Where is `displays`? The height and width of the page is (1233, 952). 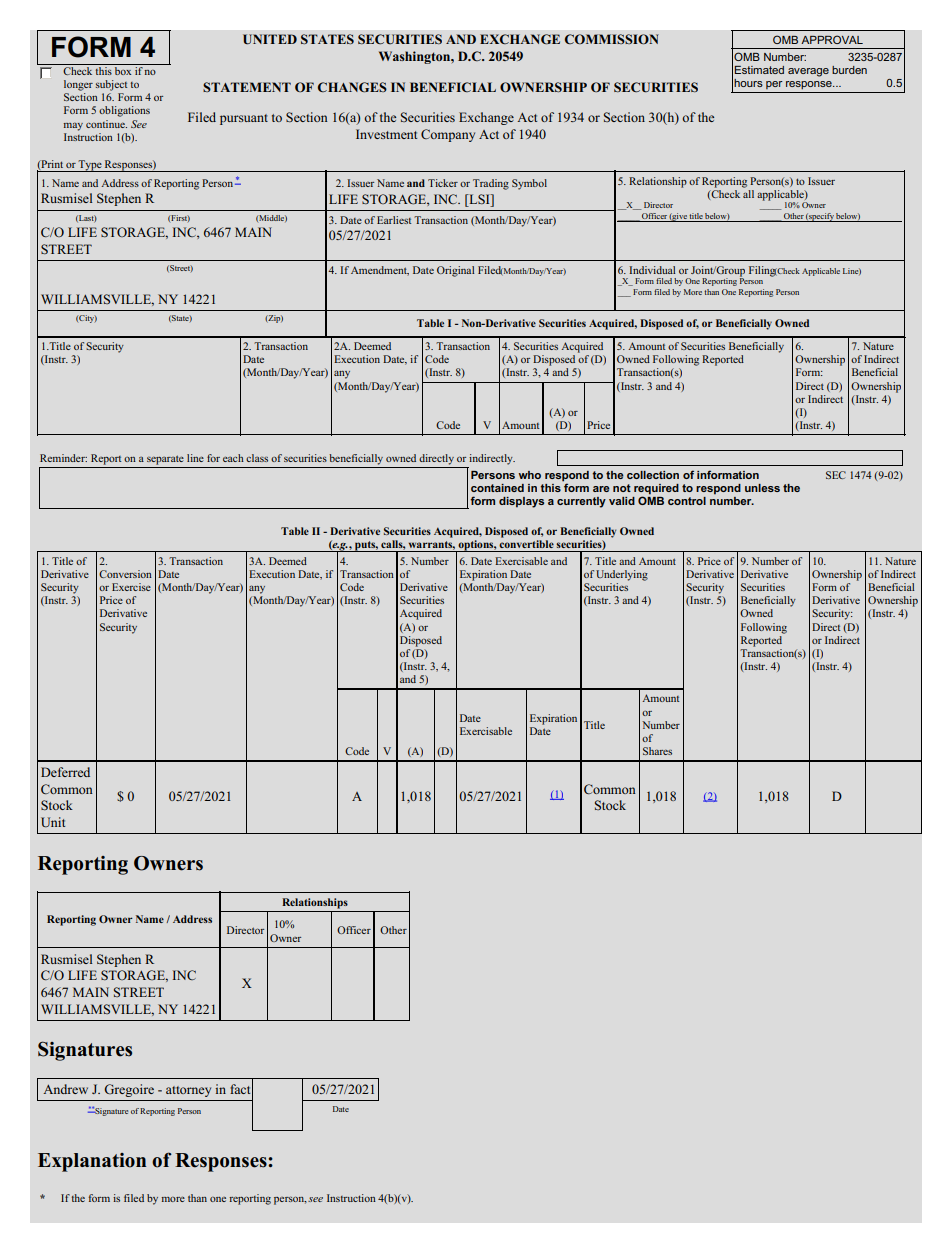
displays is located at coordinates (521, 502).
